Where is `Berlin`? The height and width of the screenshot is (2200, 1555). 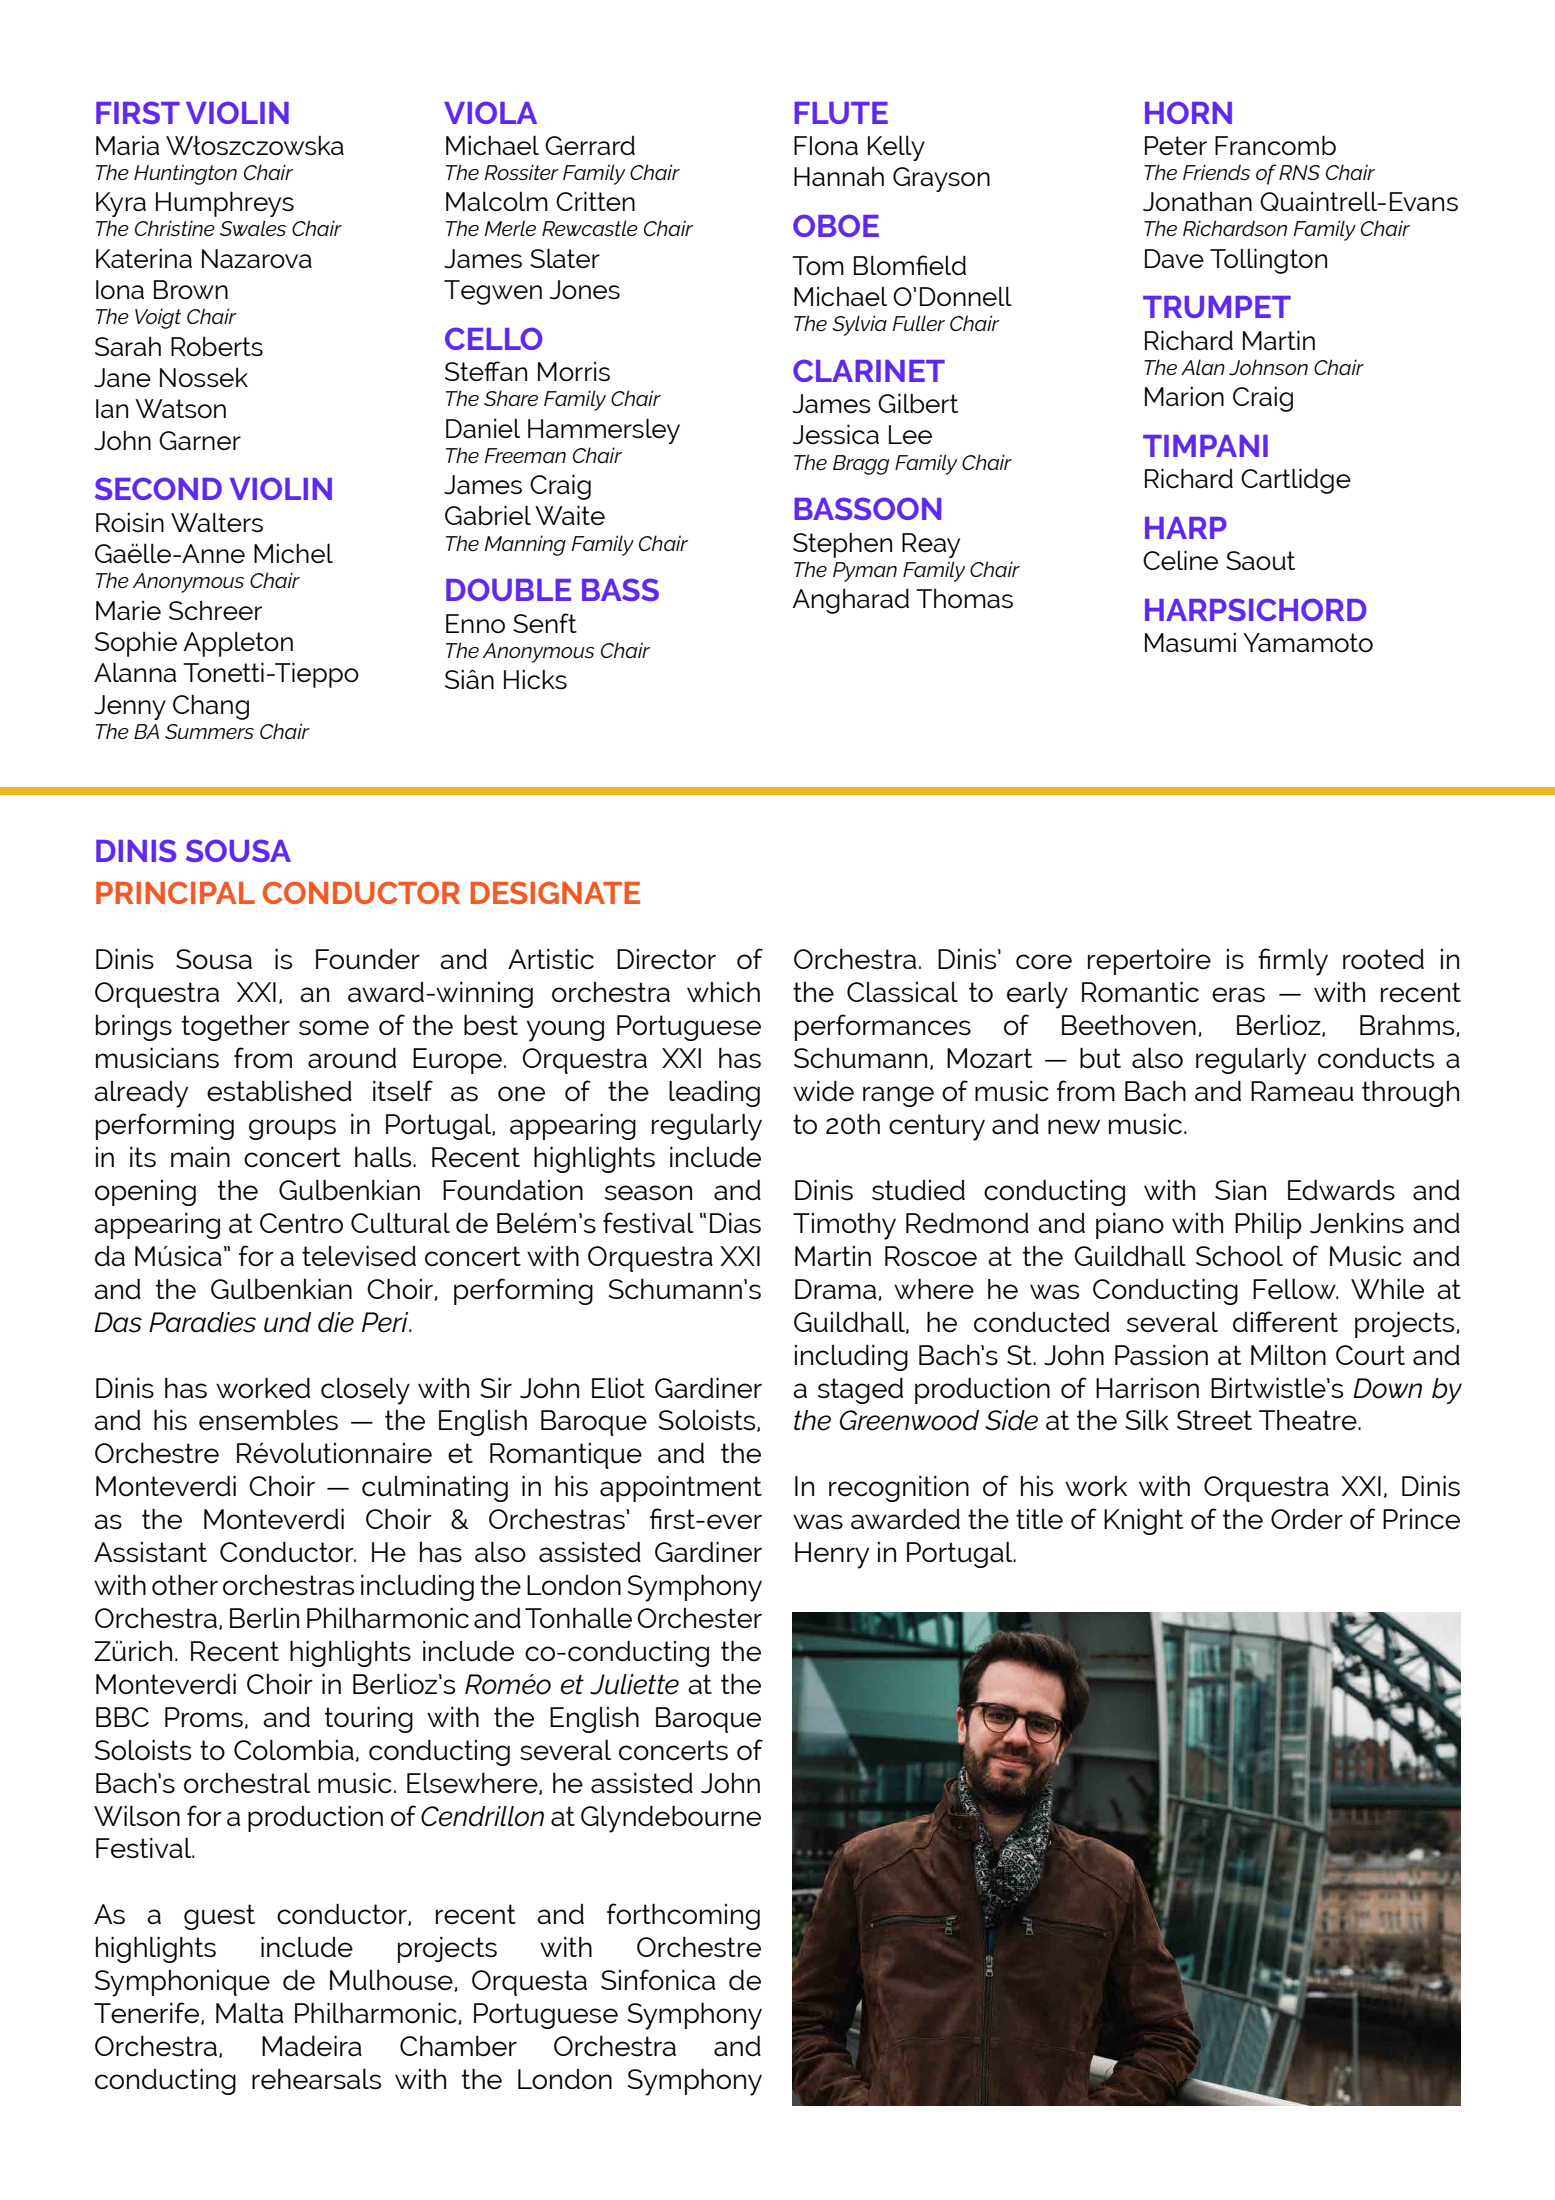 Berlin is located at coordinates (264, 1618).
